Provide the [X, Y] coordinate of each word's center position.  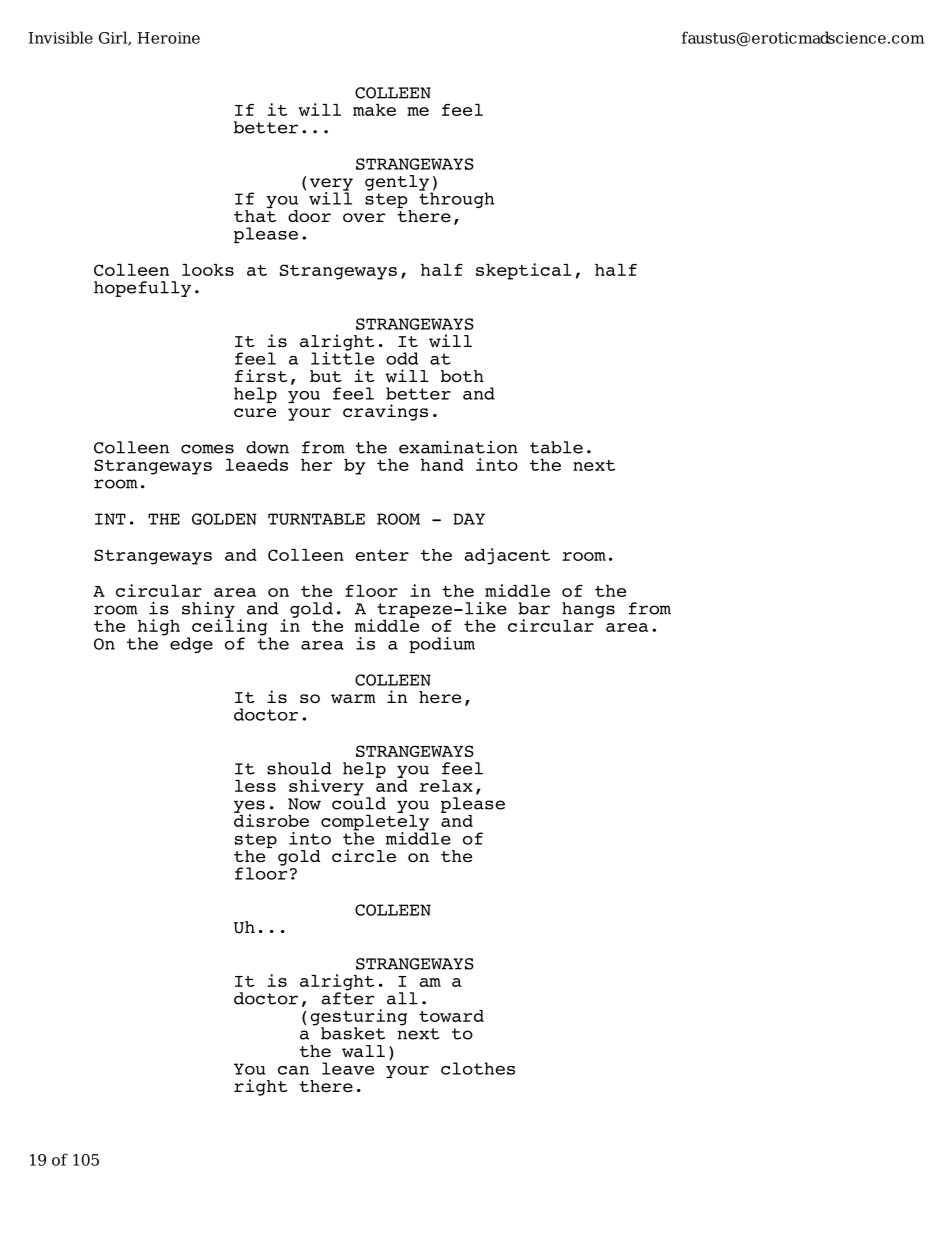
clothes [478, 1068]
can [293, 1070]
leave [348, 1068]
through [456, 199]
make [374, 110]
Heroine [168, 38]
